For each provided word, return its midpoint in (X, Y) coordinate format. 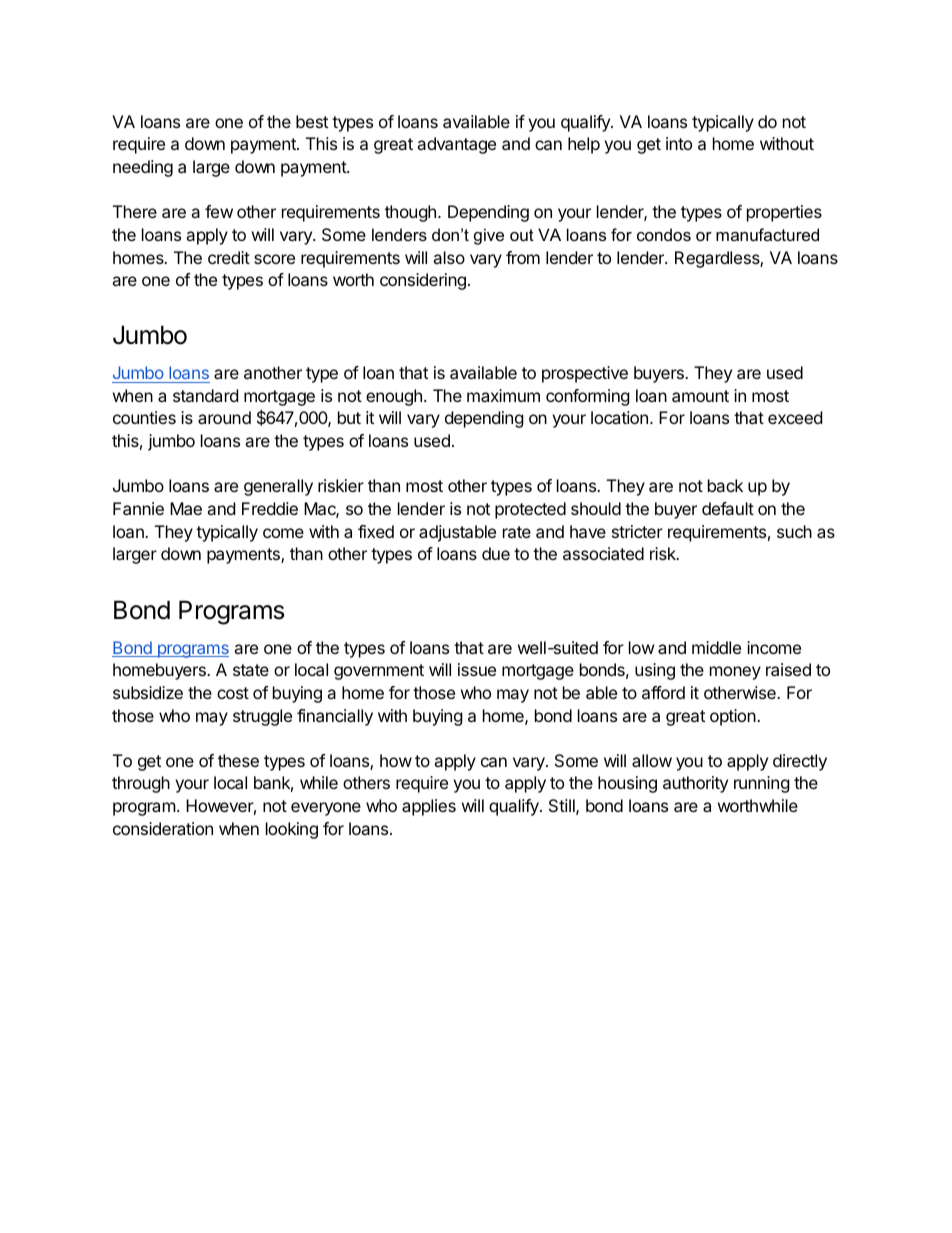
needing (143, 168)
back (725, 485)
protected (530, 510)
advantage (456, 145)
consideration (163, 828)
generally (278, 487)
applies (429, 807)
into (679, 143)
